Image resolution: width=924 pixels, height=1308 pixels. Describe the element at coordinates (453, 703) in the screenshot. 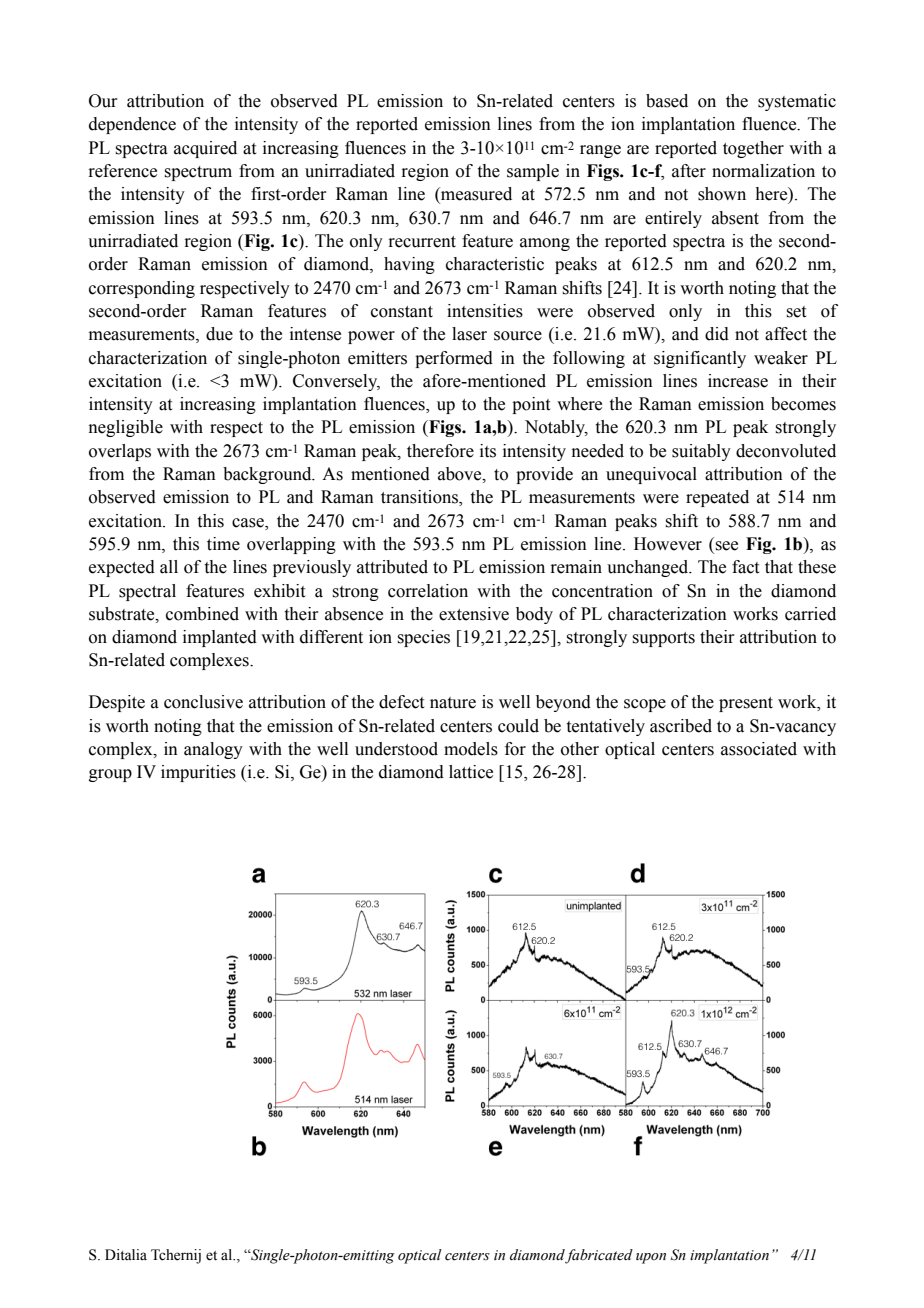

I see `nature` at that location.
